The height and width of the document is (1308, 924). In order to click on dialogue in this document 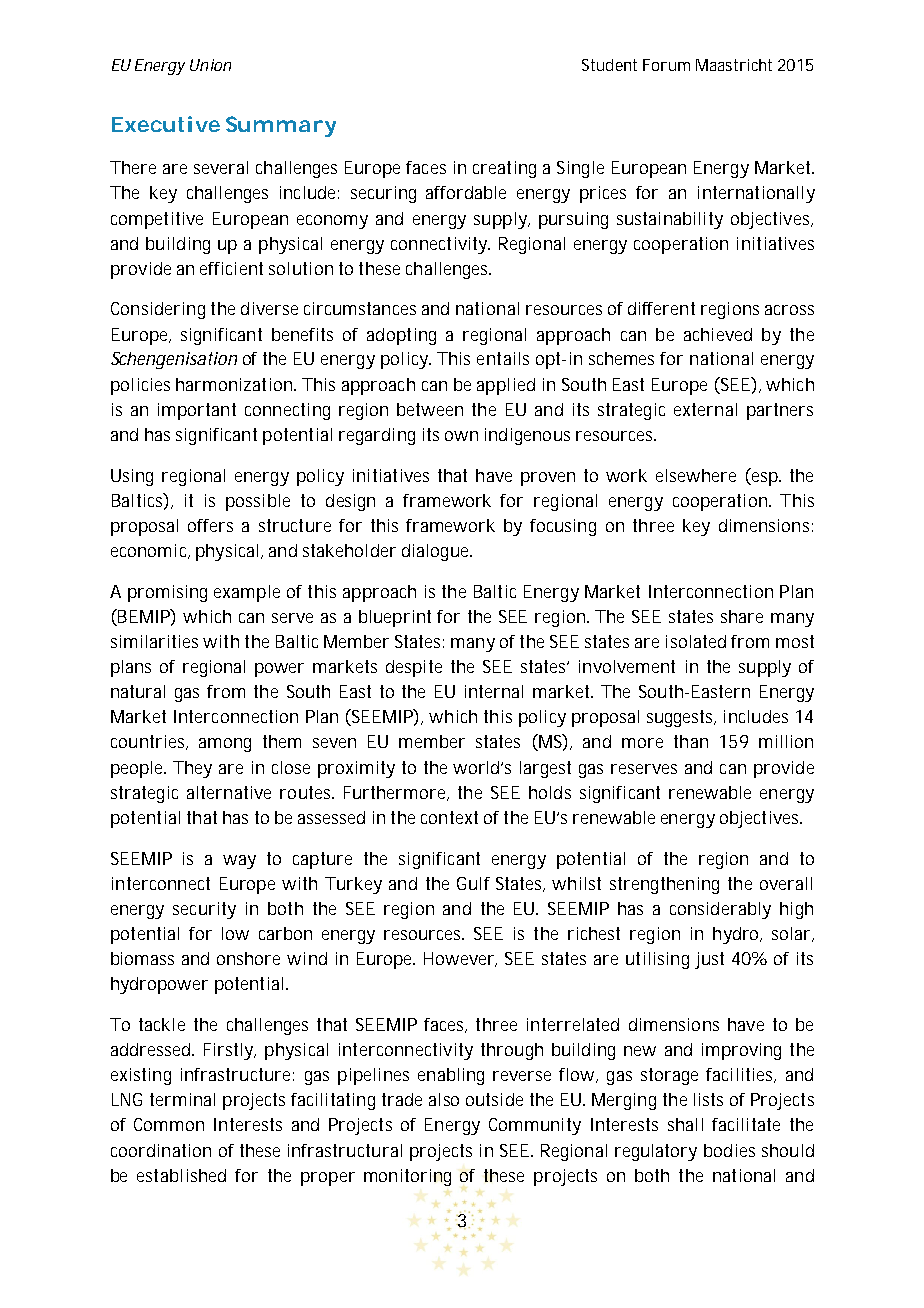, I will do `click(437, 552)`.
